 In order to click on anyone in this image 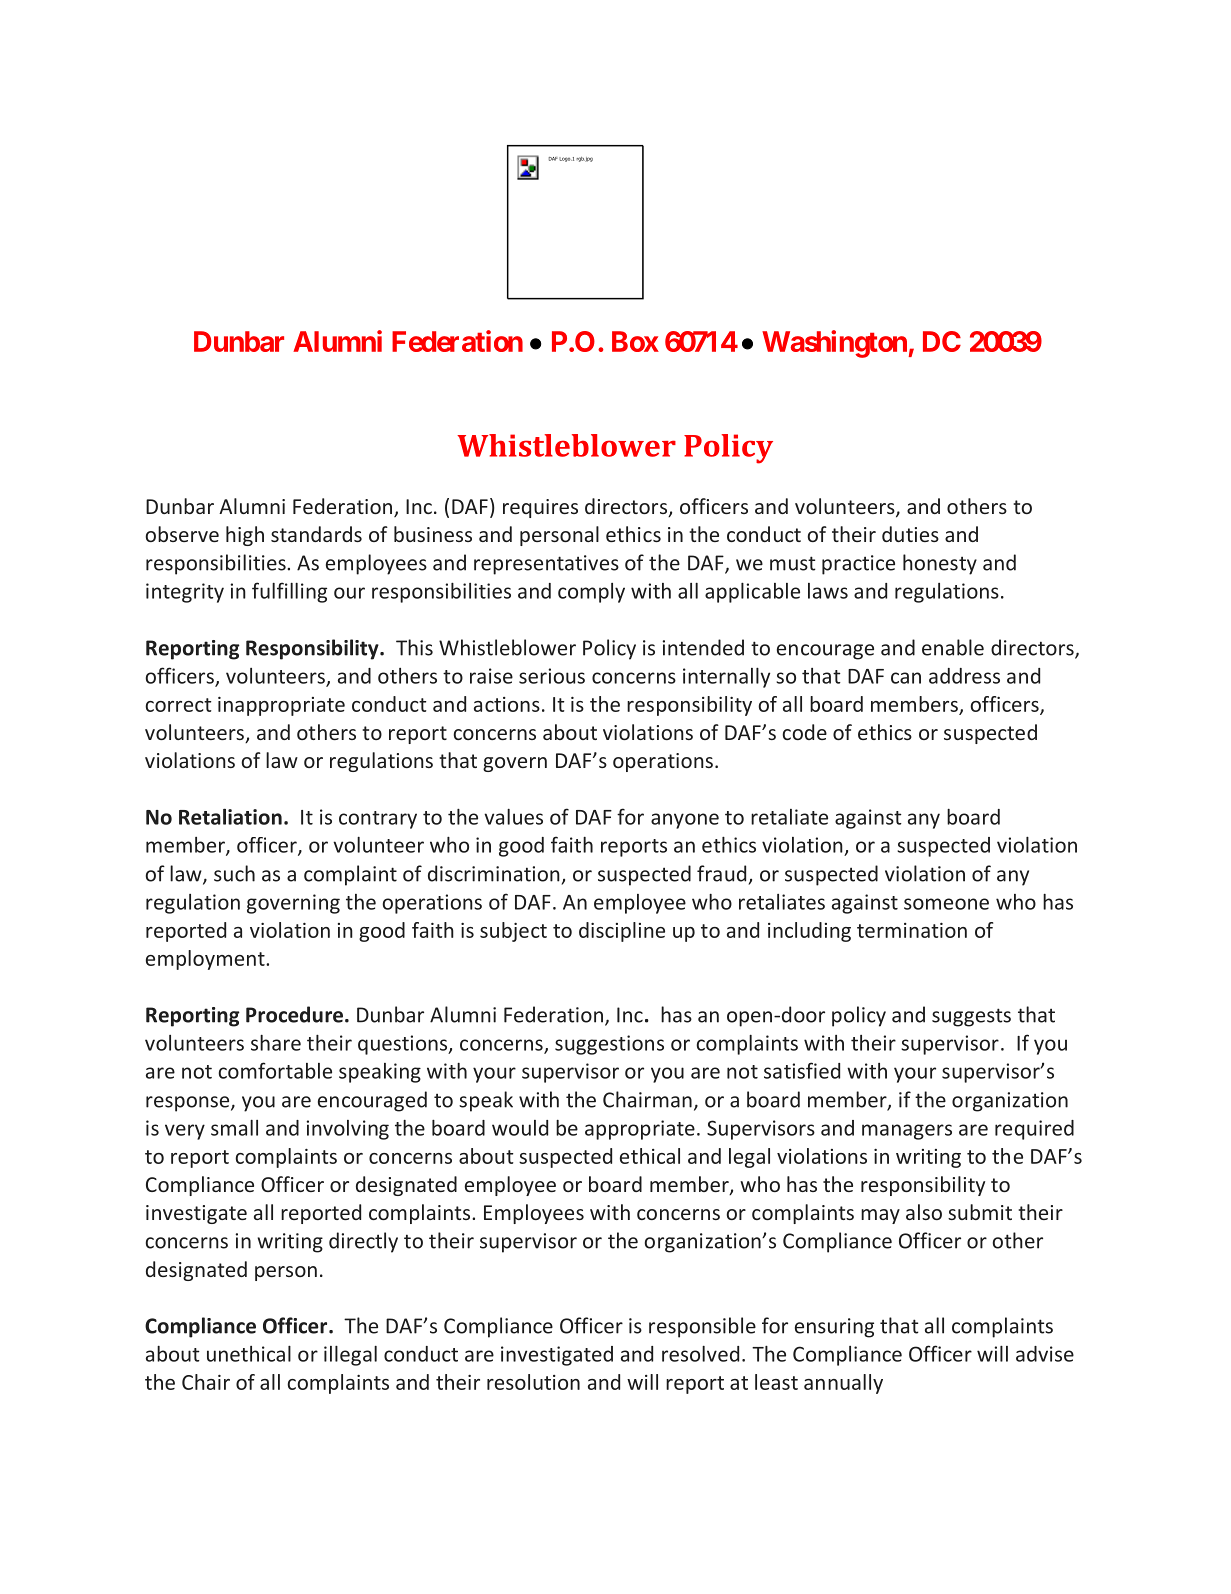, I will do `click(685, 821)`.
